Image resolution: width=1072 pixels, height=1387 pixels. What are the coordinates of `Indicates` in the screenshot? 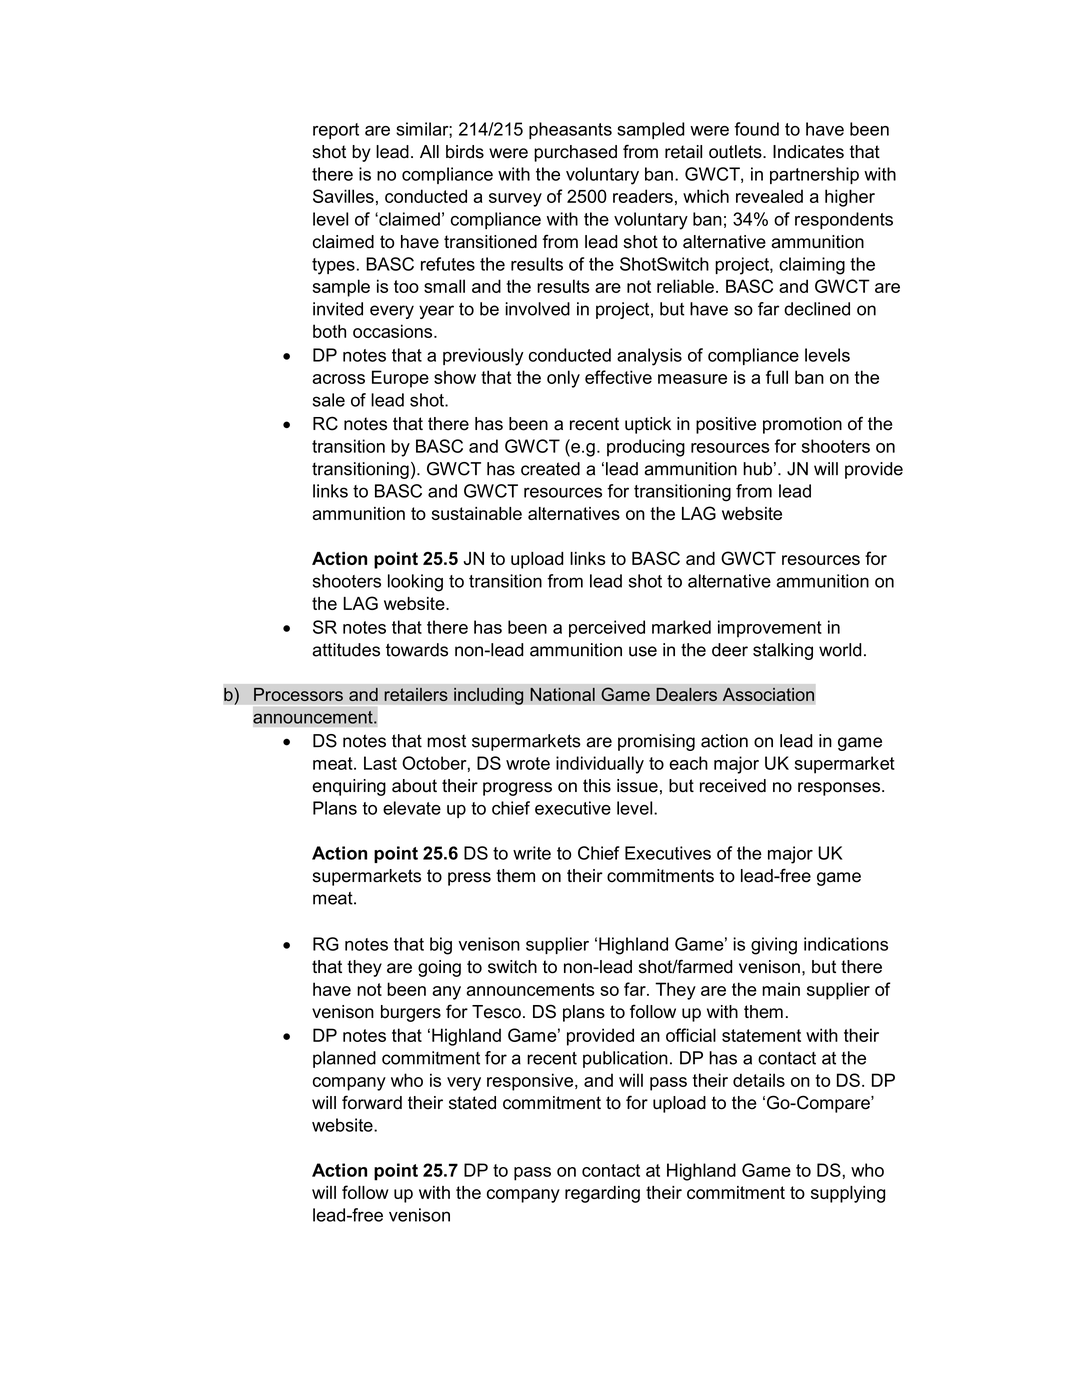 It's located at (808, 152).
